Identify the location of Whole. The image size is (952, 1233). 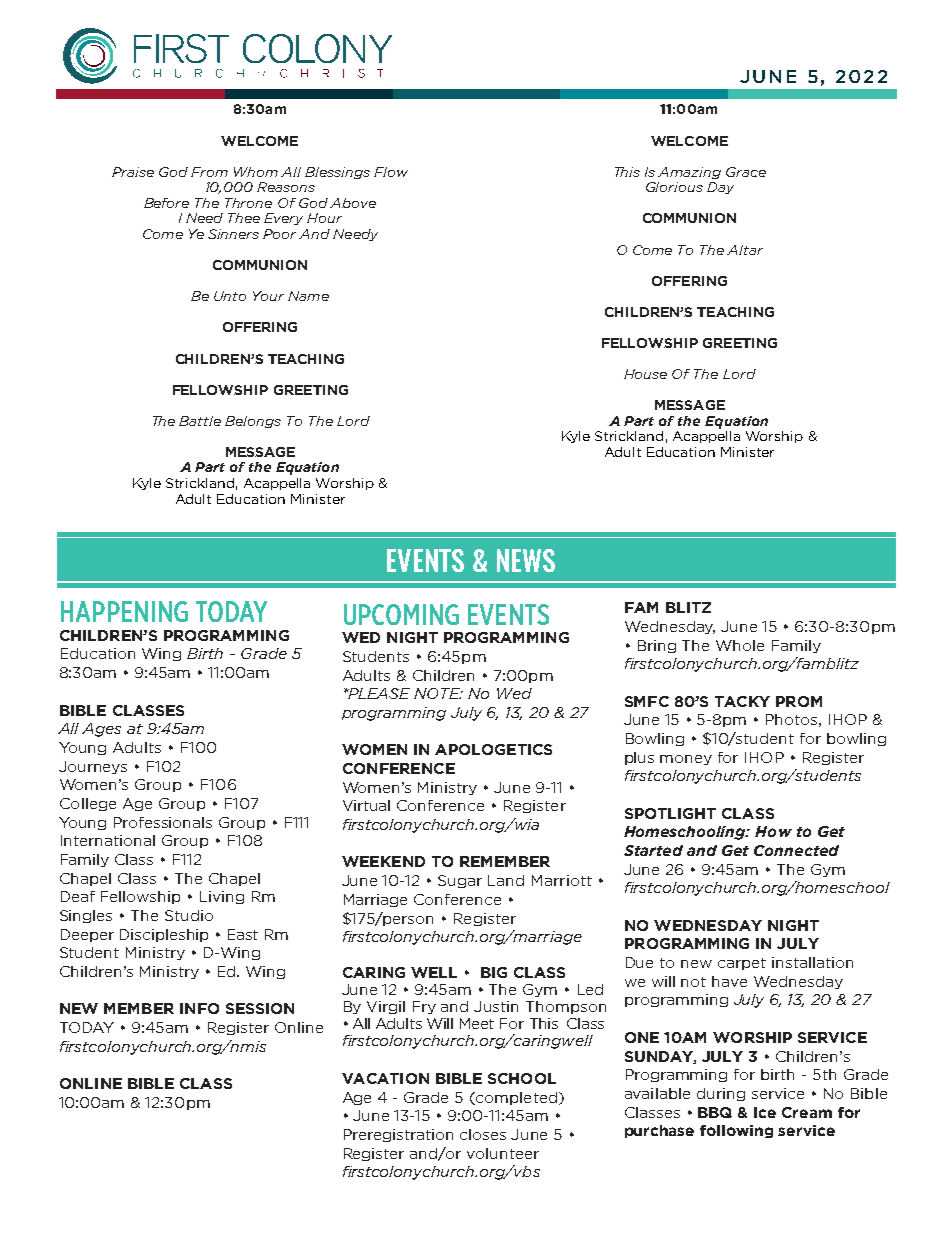
(740, 645).
